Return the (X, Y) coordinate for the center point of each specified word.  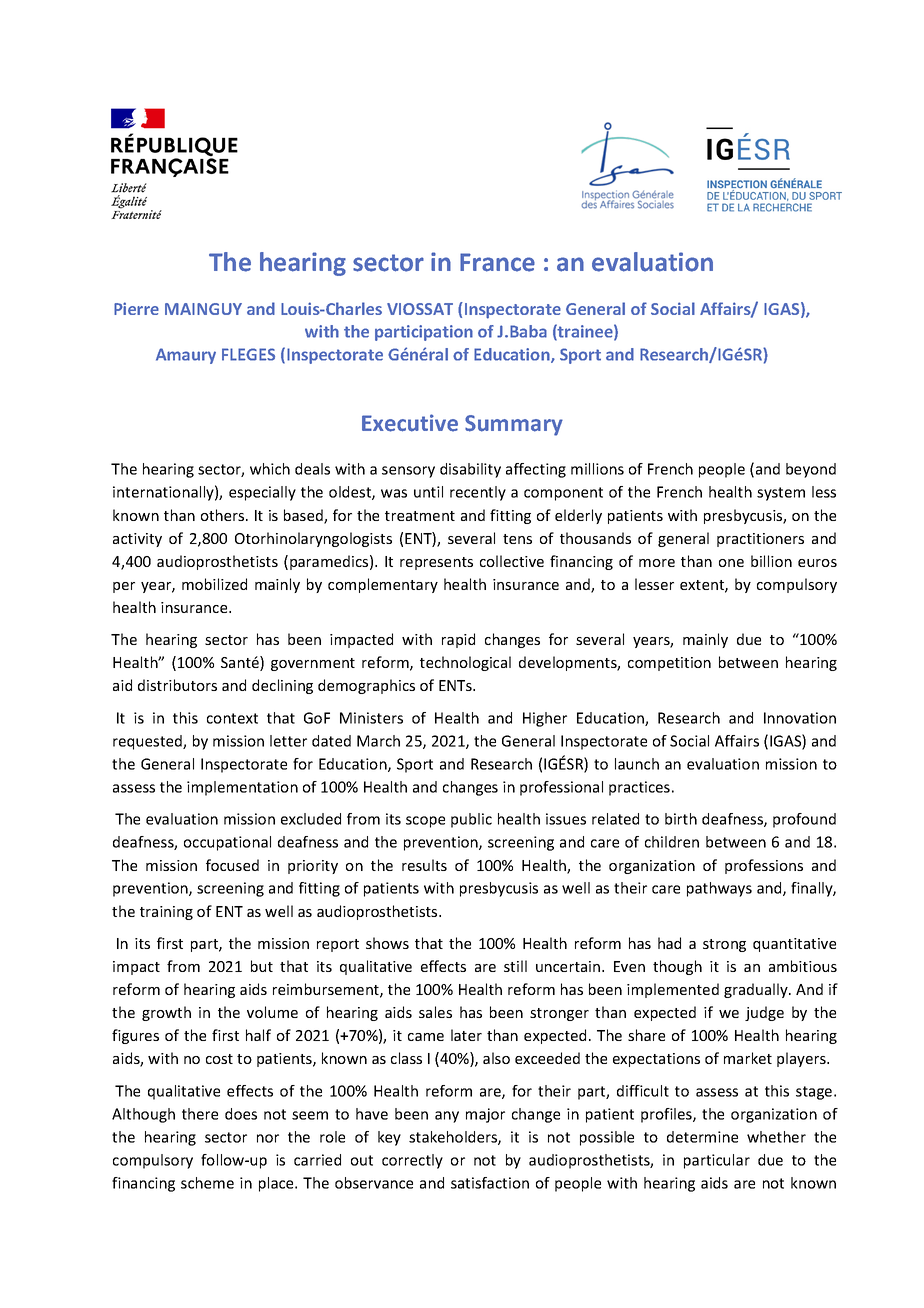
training (166, 913)
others (224, 515)
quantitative (794, 945)
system (781, 494)
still (515, 966)
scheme (207, 1183)
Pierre (136, 308)
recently (478, 493)
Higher (545, 719)
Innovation (800, 718)
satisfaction (490, 1183)
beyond (811, 470)
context (232, 718)
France (497, 262)
